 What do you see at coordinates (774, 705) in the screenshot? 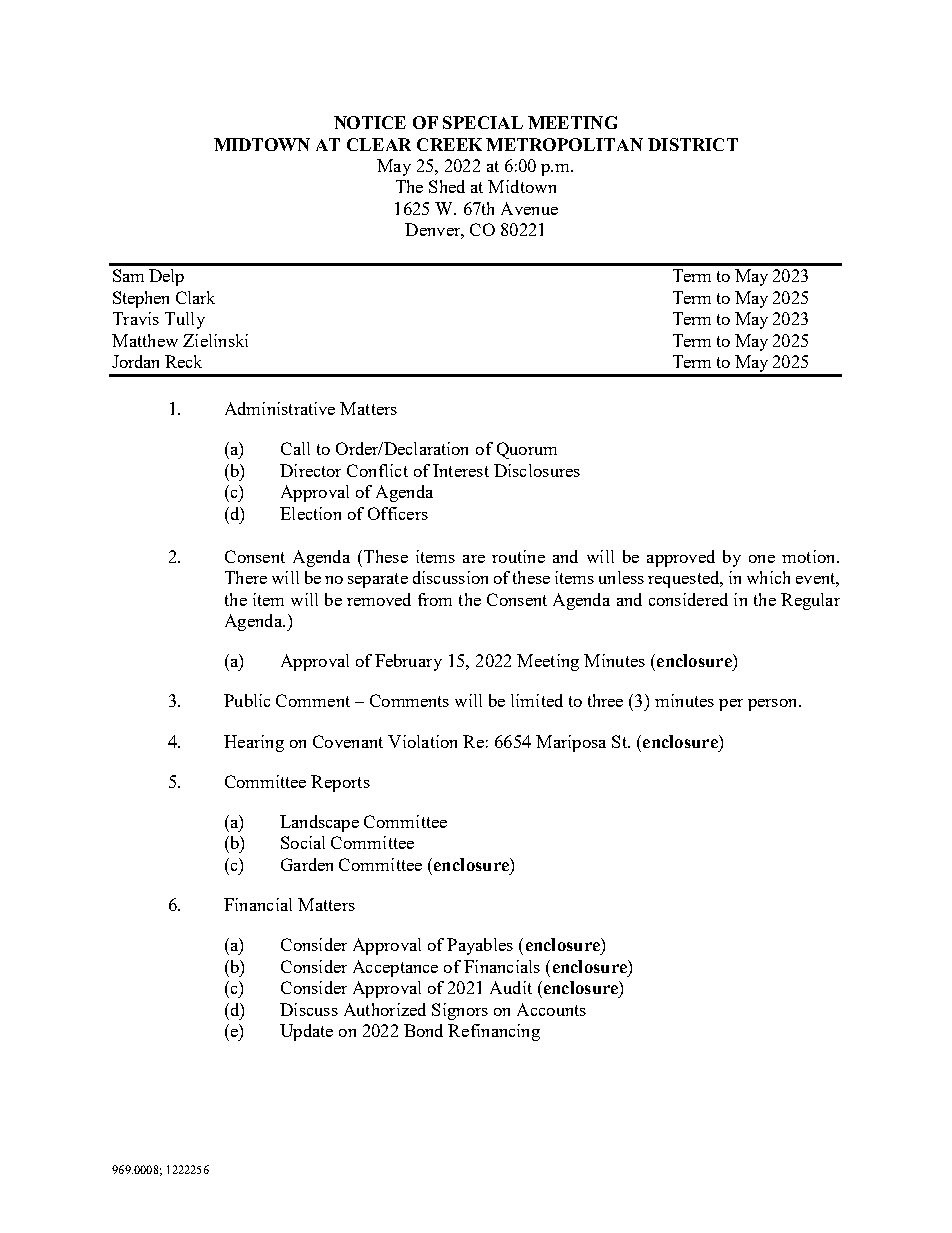
I see `person` at bounding box center [774, 705].
